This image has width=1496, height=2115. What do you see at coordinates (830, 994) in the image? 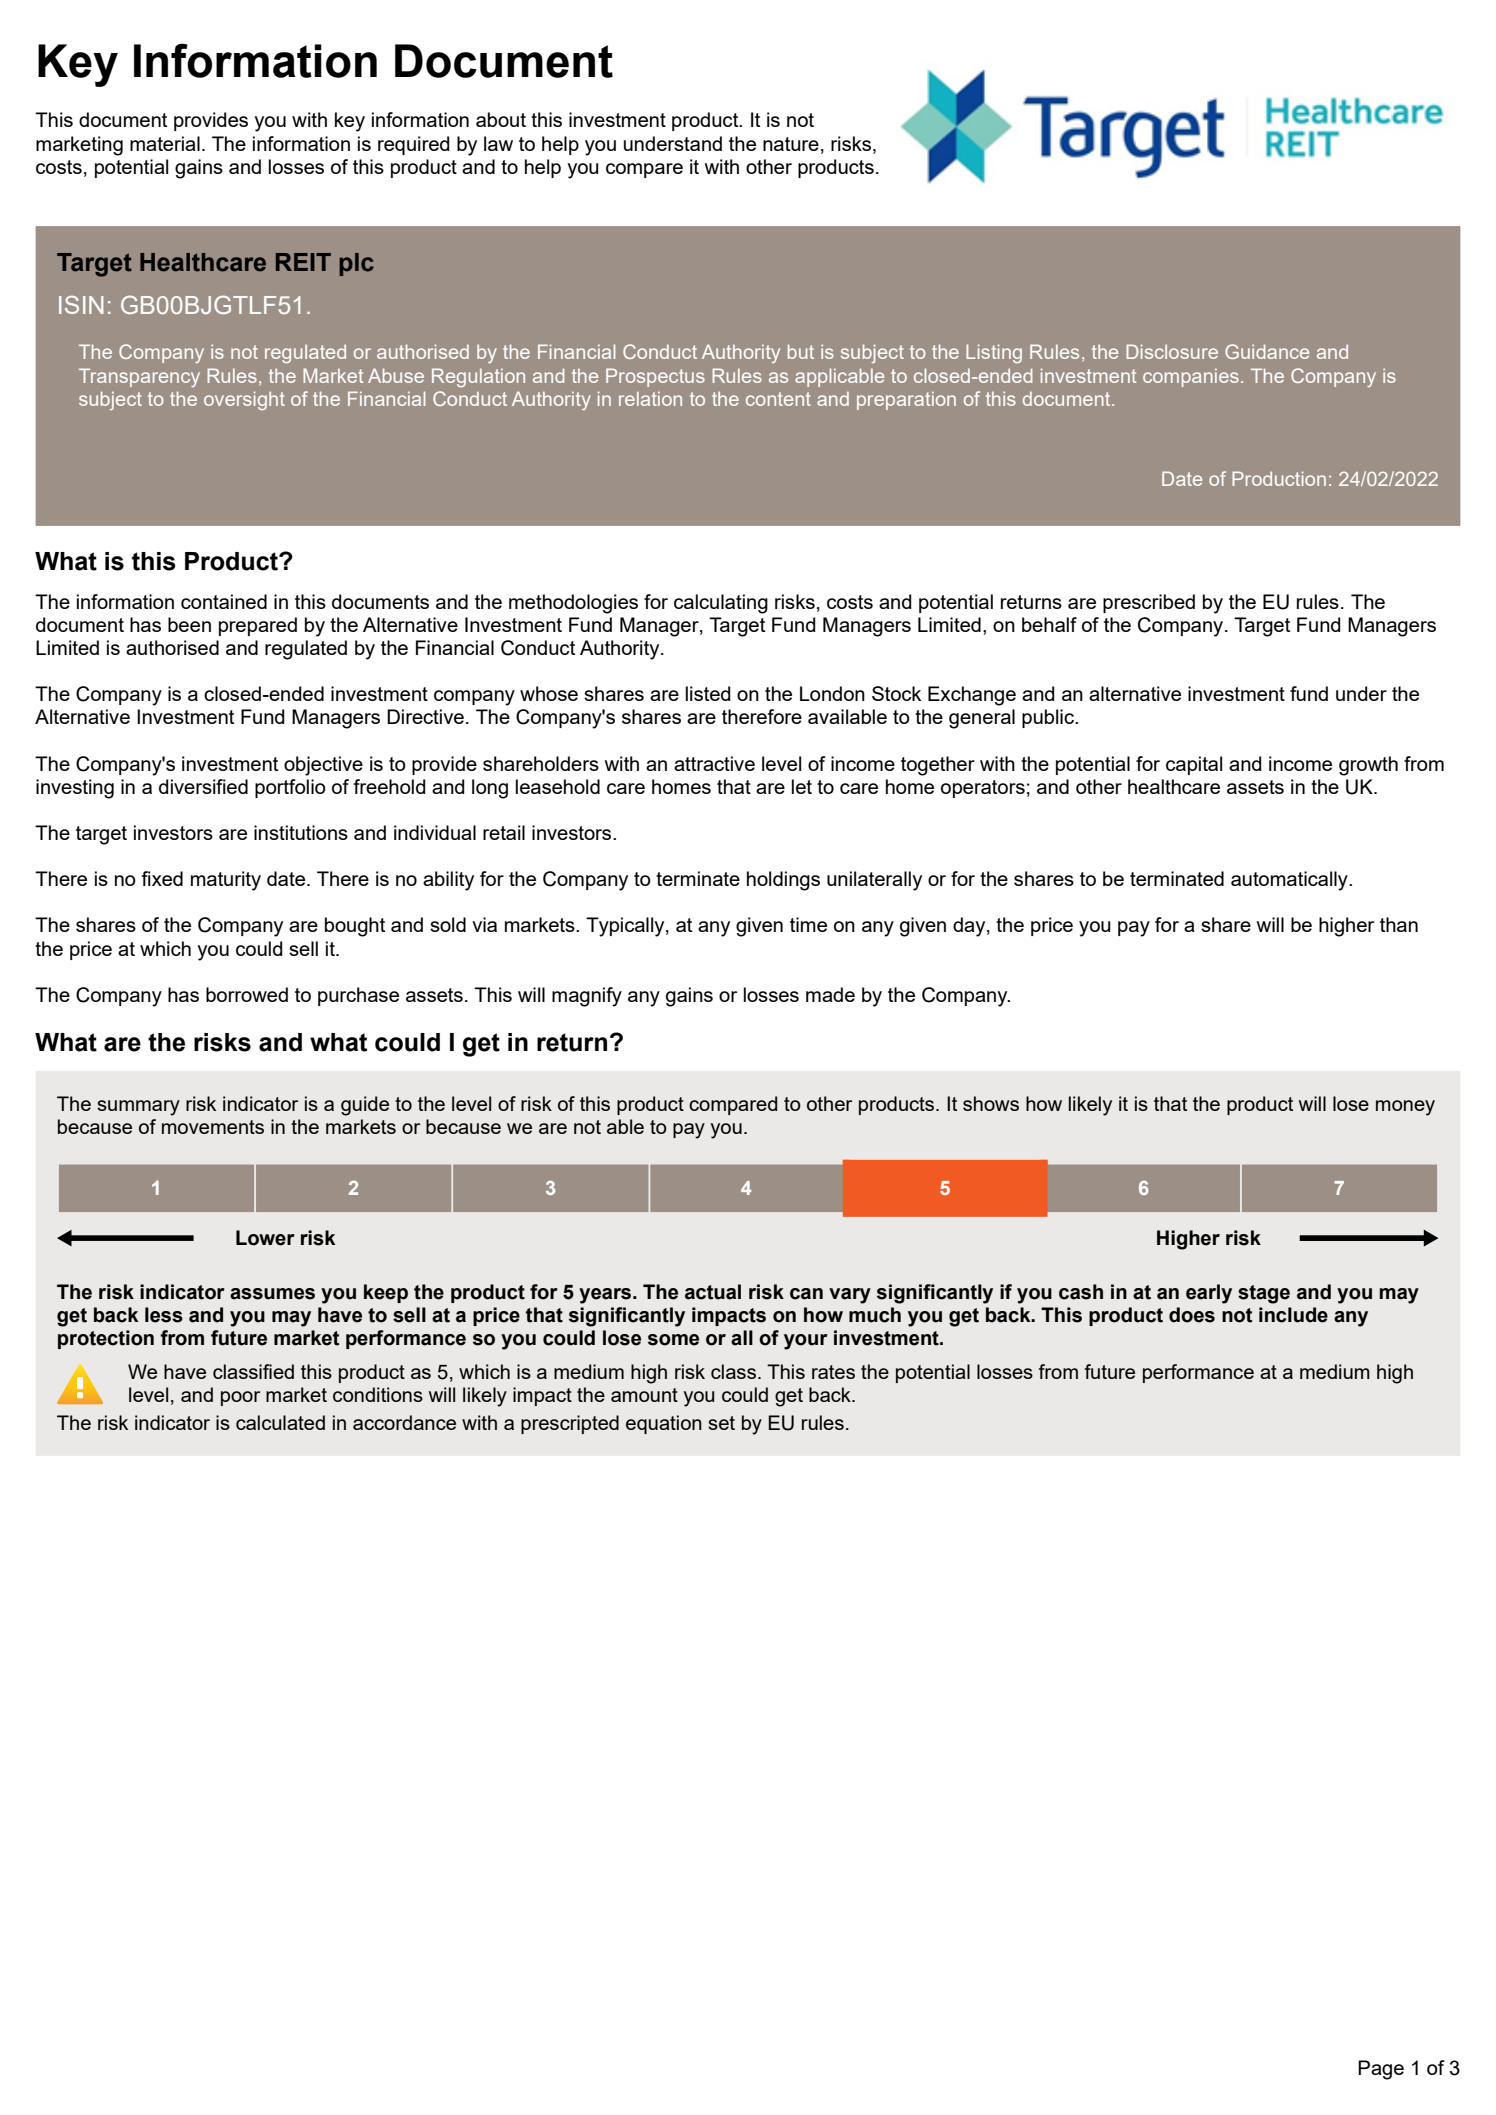
I see `made` at bounding box center [830, 994].
